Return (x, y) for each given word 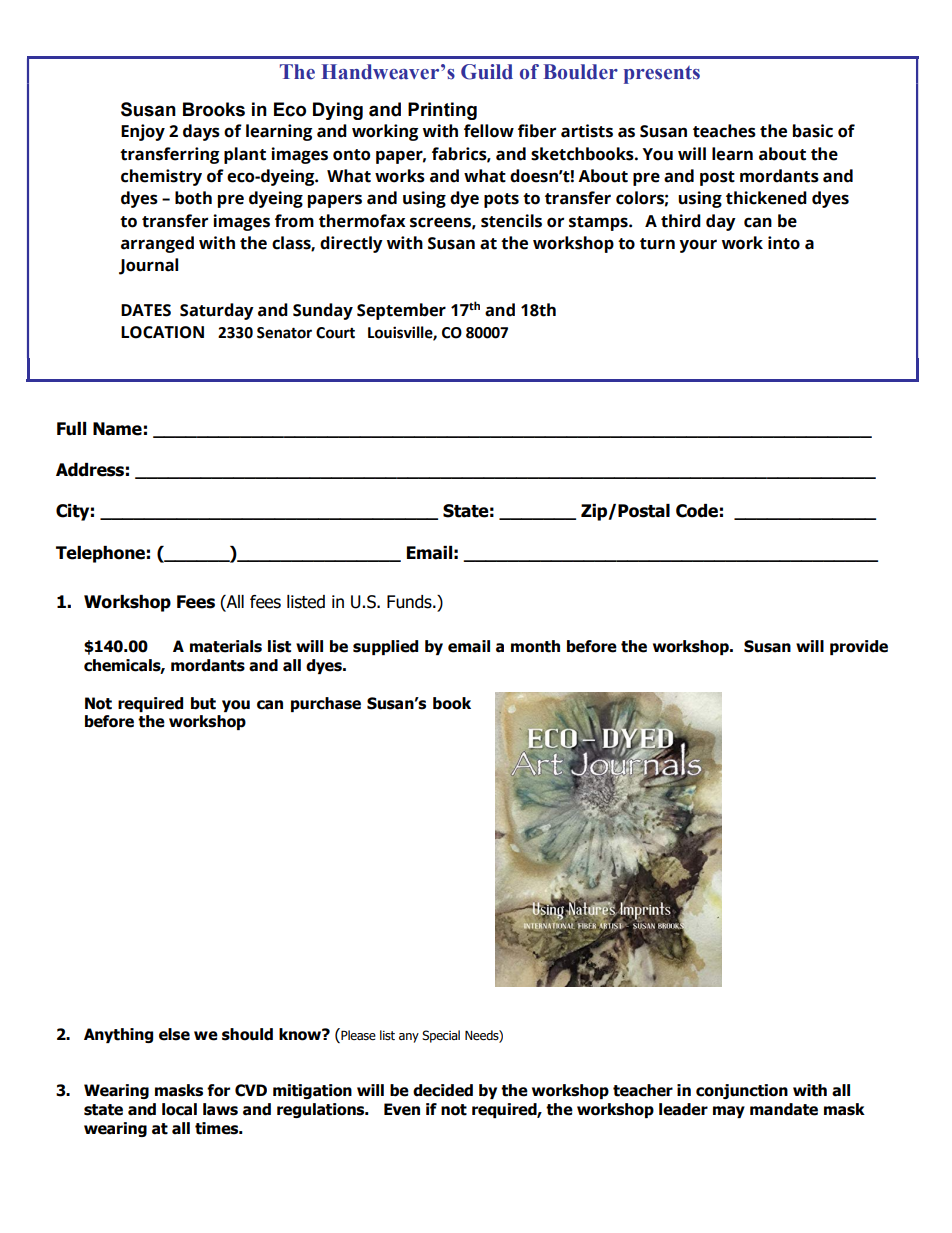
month (535, 646)
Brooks (214, 109)
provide (859, 647)
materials (226, 646)
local (179, 1109)
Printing (442, 111)
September (401, 311)
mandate (784, 1109)
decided (443, 1090)
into (784, 243)
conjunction (742, 1091)
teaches (724, 131)
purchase (326, 704)
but (203, 703)
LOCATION (162, 332)
